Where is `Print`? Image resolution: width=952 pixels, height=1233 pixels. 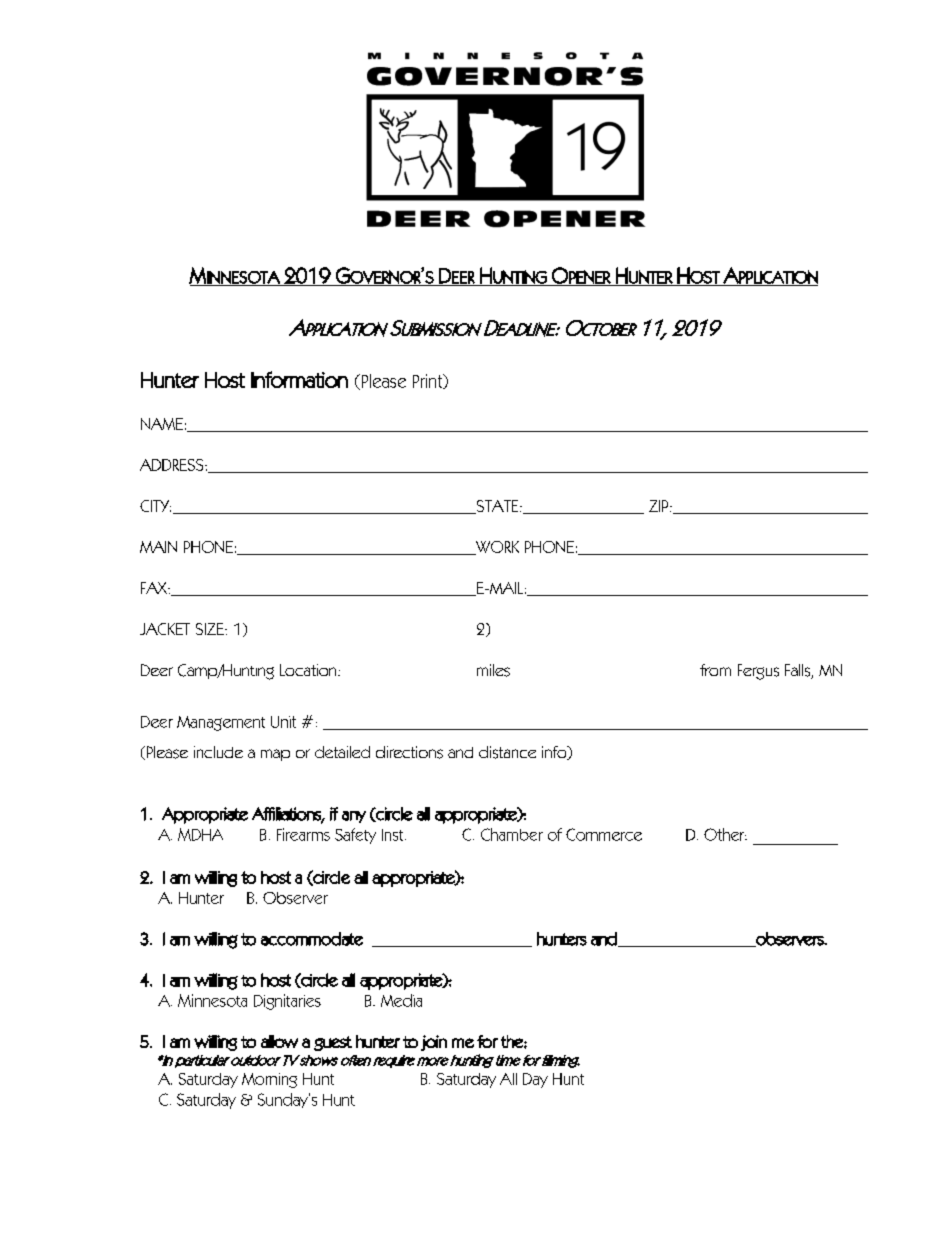
Print is located at coordinates (429, 381).
